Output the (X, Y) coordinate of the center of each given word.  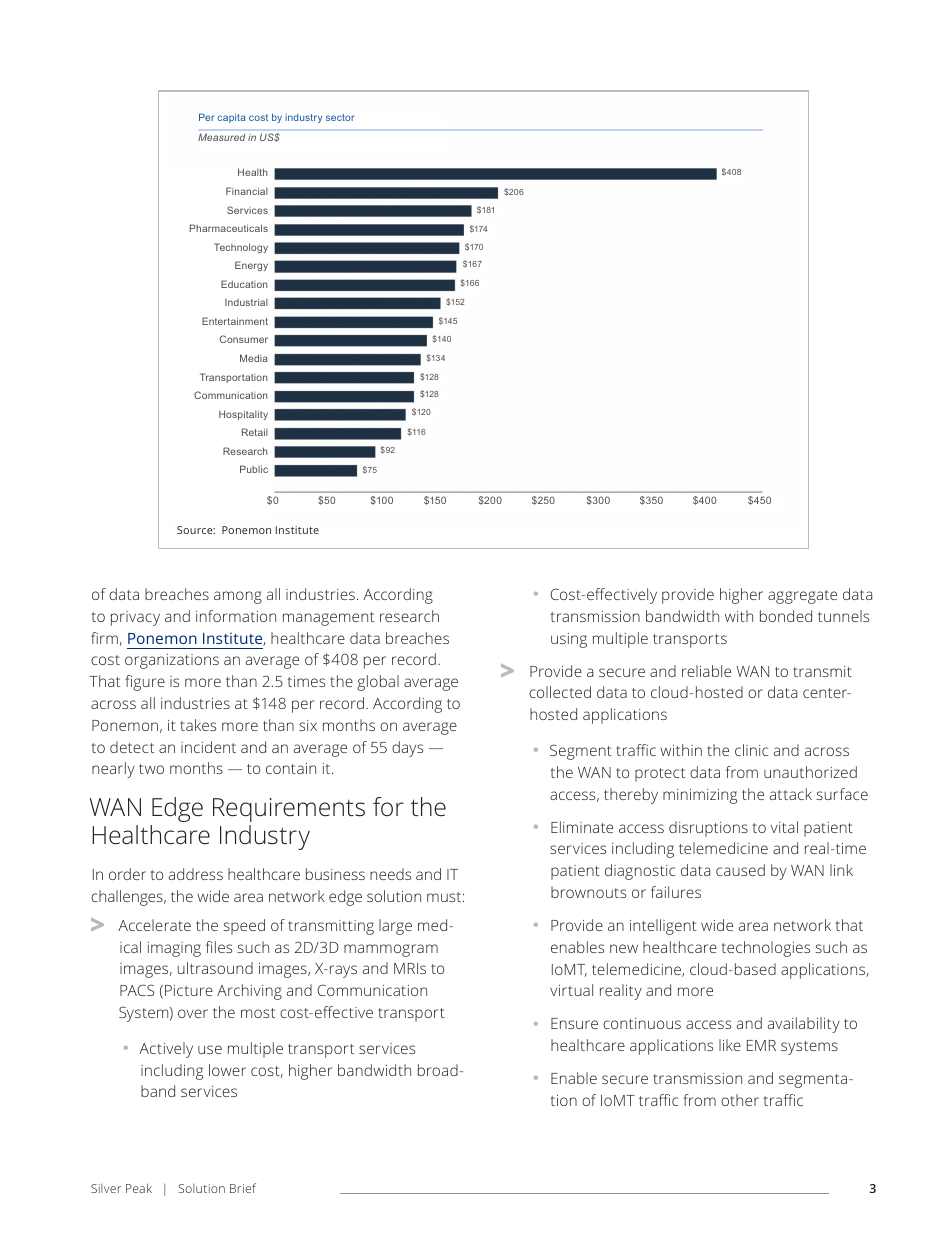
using (569, 640)
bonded (786, 616)
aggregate (802, 597)
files (219, 947)
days (407, 749)
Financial (247, 191)
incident (208, 747)
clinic (751, 750)
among (238, 597)
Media (254, 358)
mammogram (391, 950)
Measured (221, 137)
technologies (766, 949)
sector (340, 117)
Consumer (244, 339)
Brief (243, 1188)
